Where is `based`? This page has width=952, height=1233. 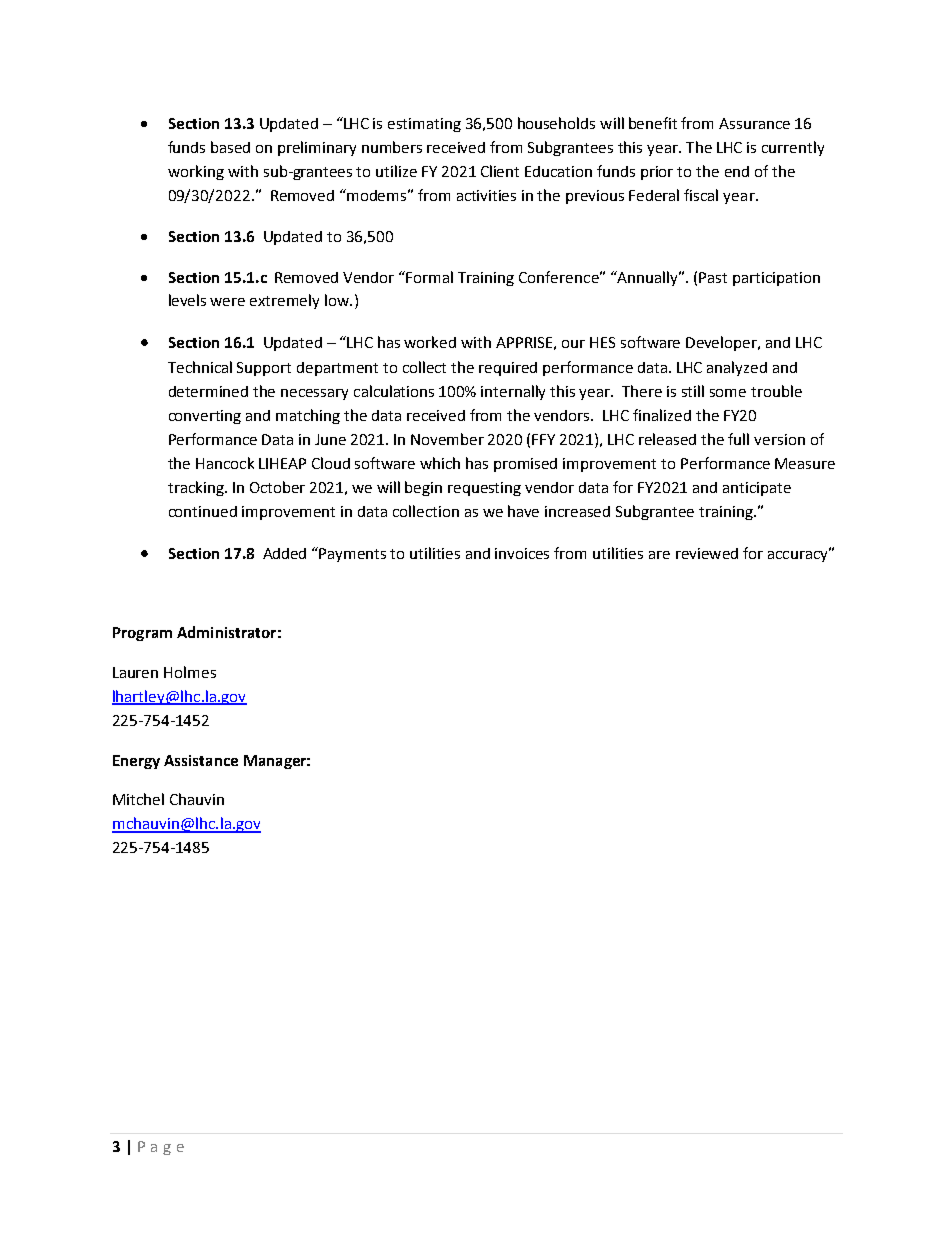 based is located at coordinates (230, 147).
